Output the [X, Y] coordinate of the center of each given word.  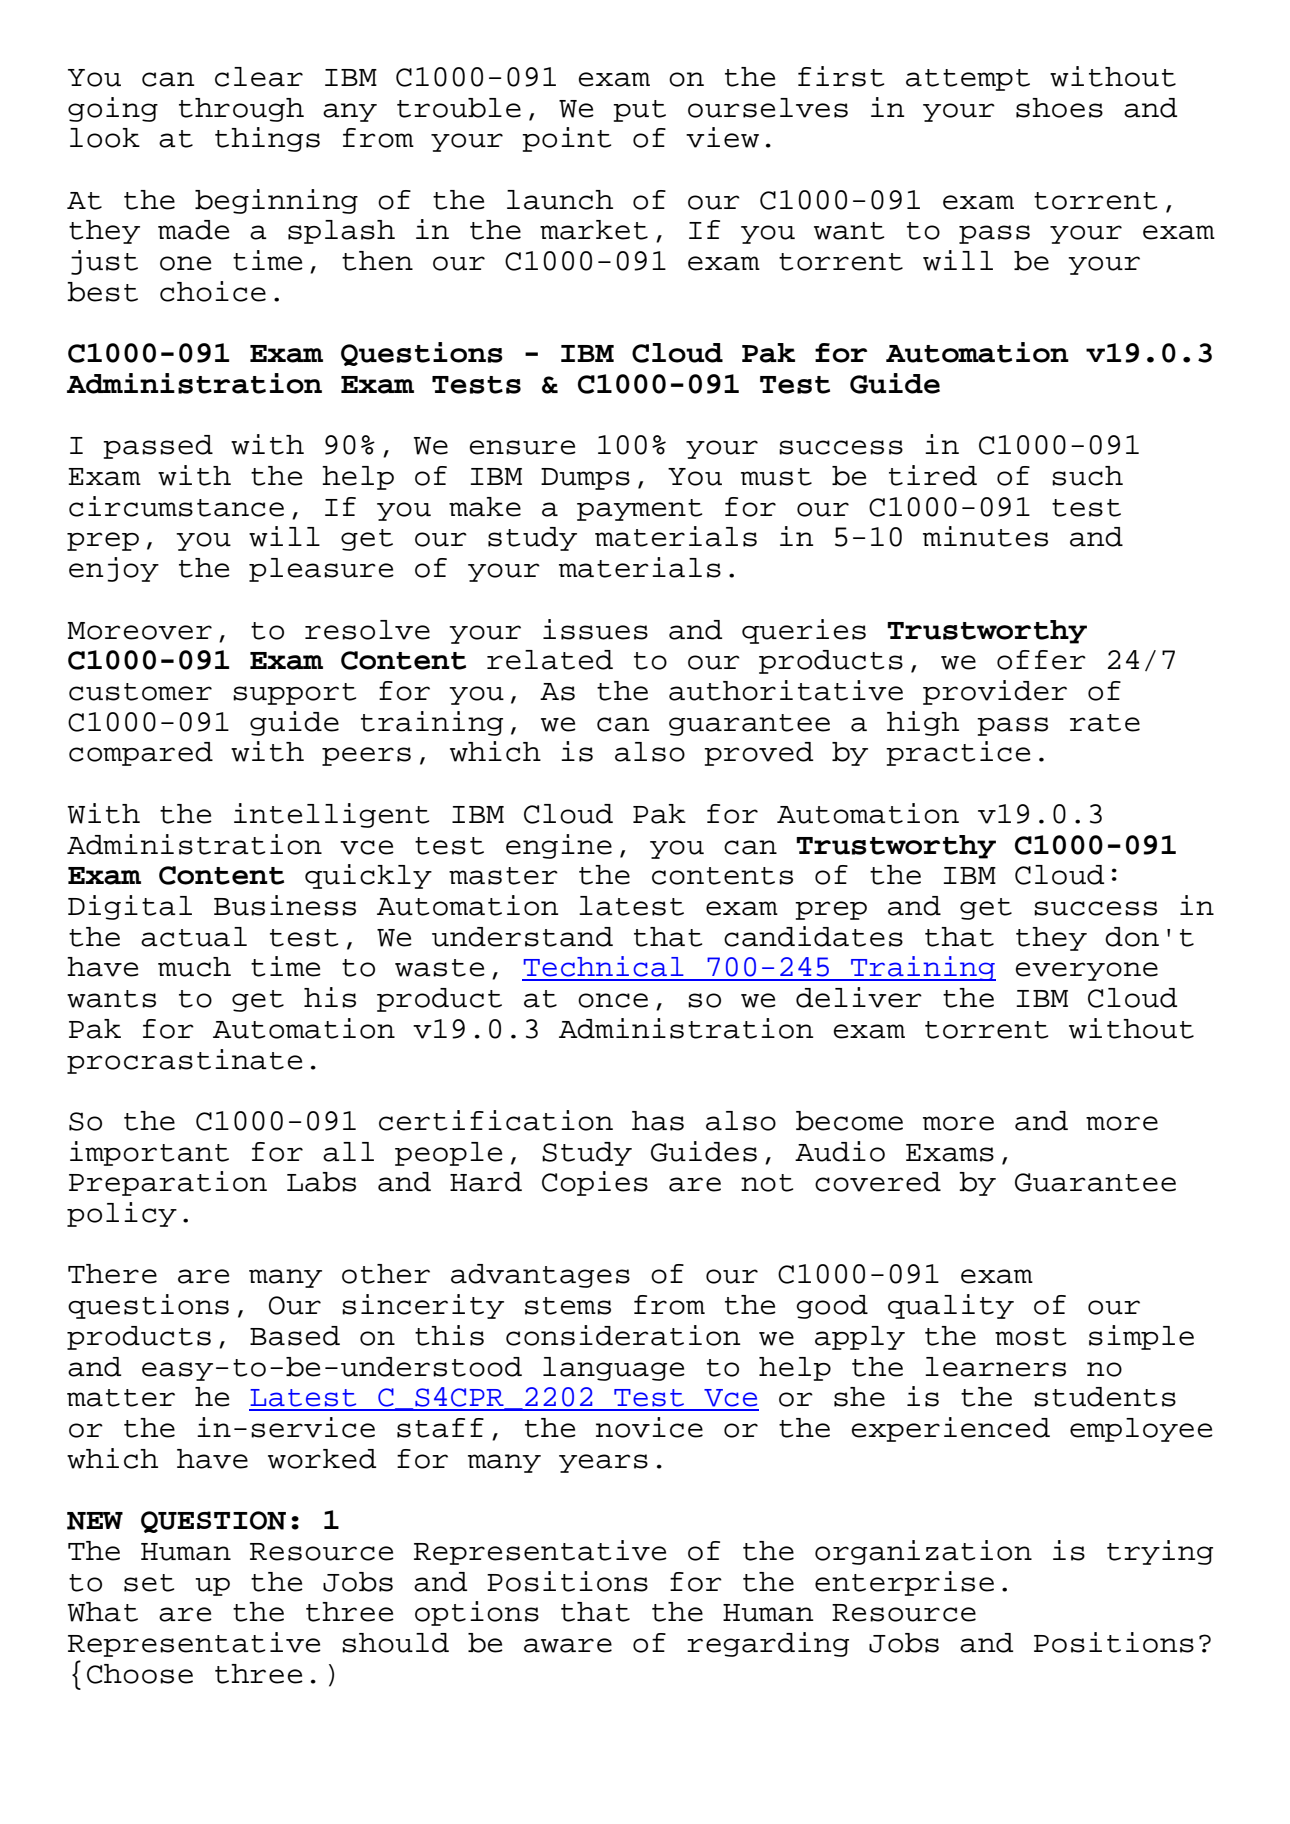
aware [568, 1645]
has [658, 1121]
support [294, 694]
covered [878, 1182]
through [241, 110]
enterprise [904, 1583]
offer [1041, 660]
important [149, 1153]
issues [595, 629]
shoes [1059, 108]
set [149, 1583]
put [639, 111]
